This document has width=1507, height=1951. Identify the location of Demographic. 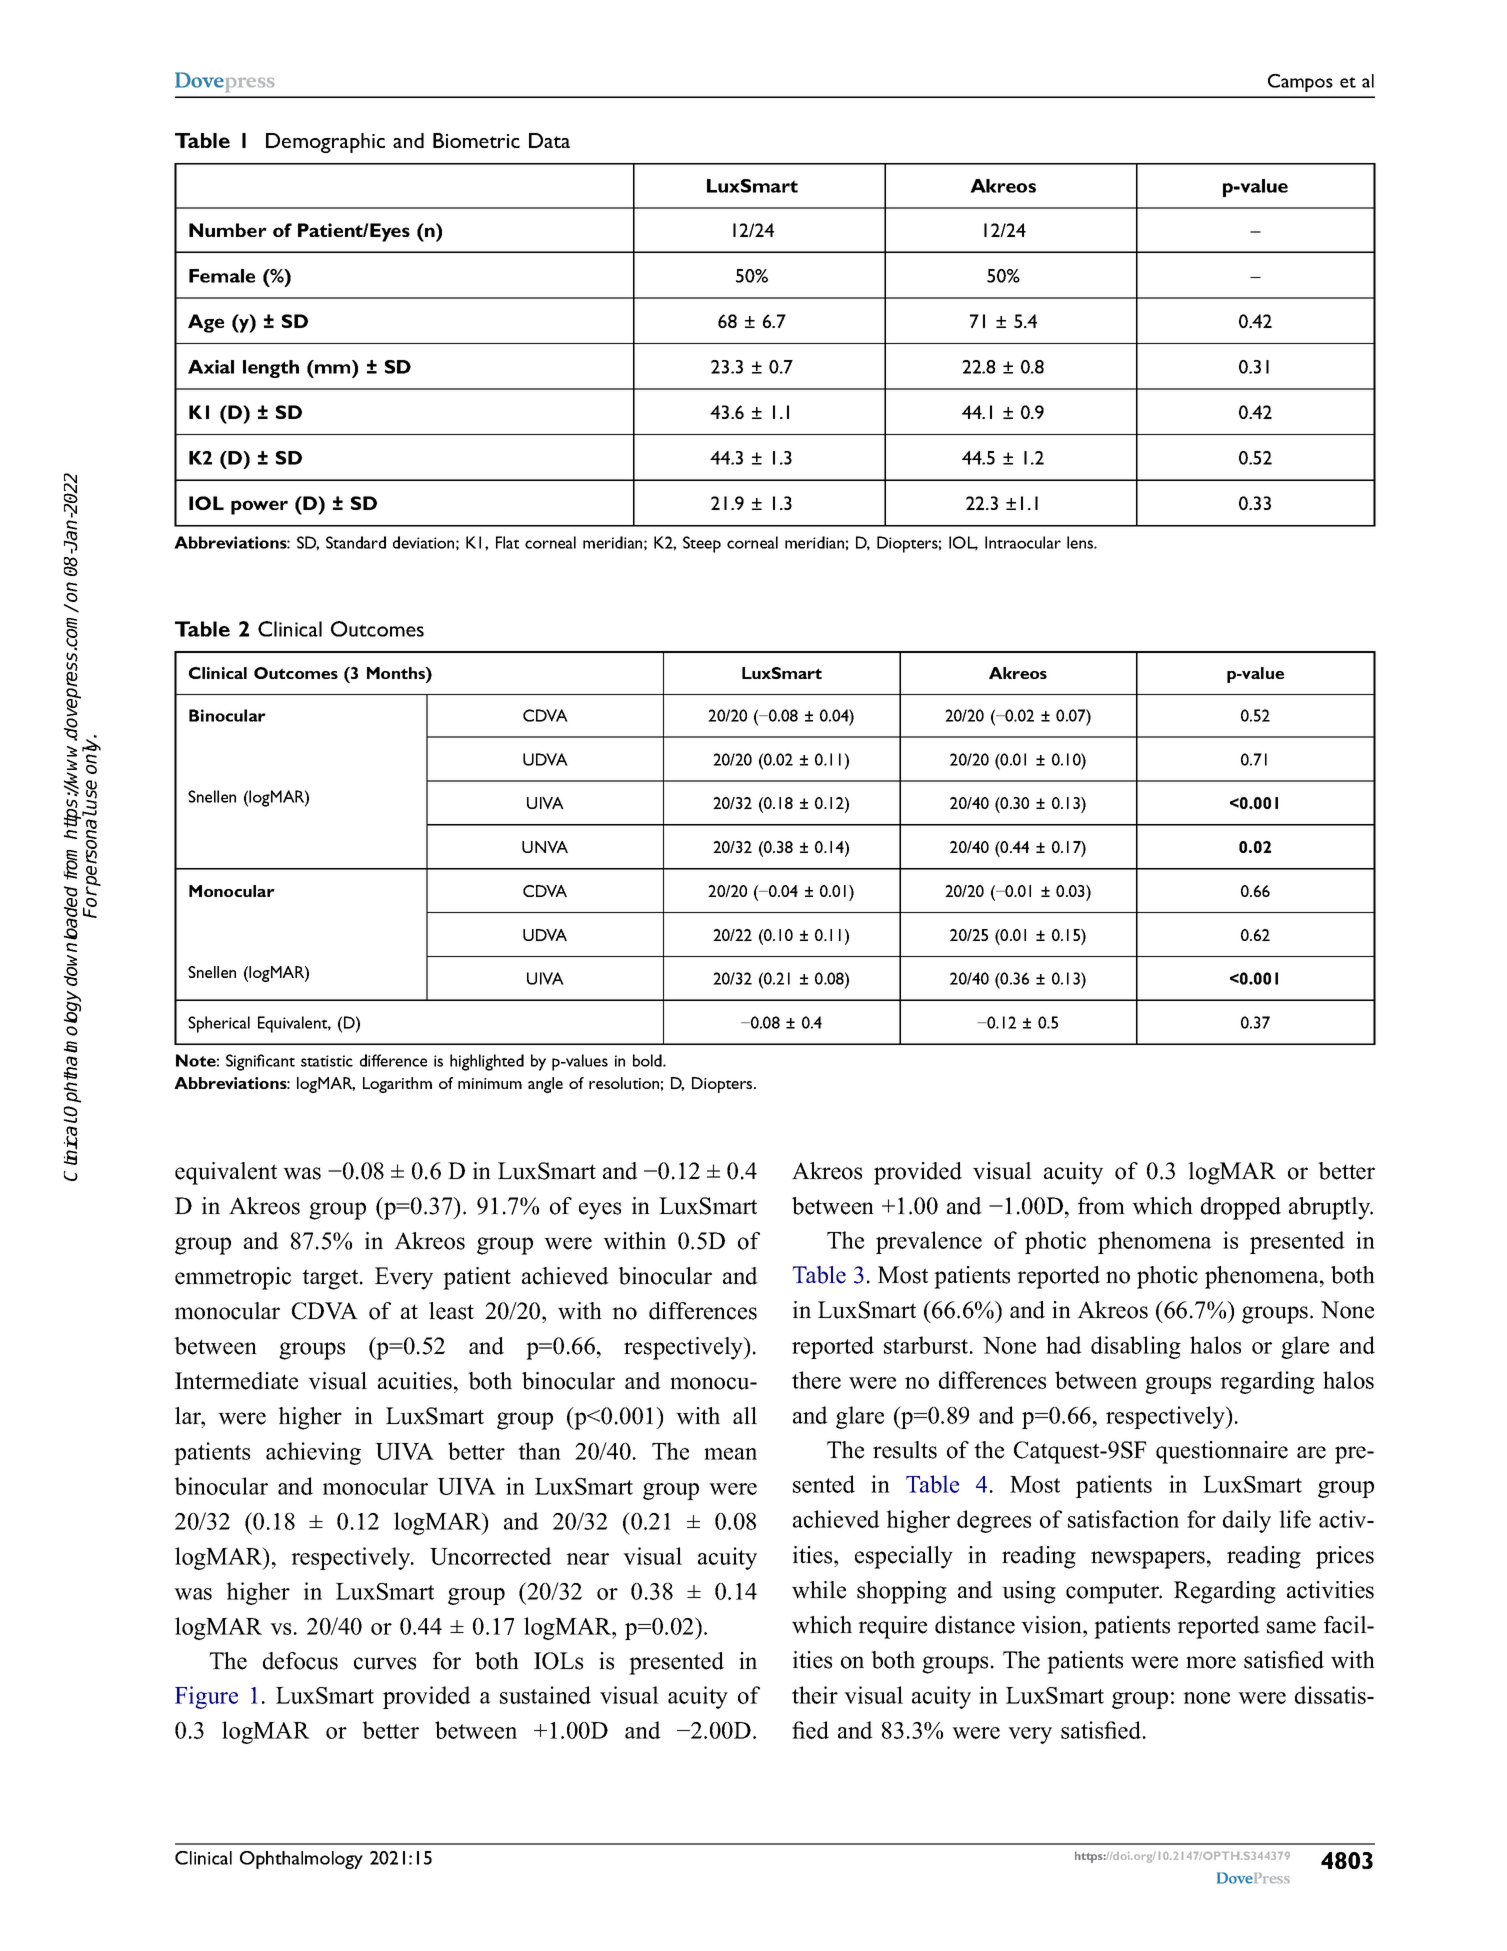
(325, 143).
